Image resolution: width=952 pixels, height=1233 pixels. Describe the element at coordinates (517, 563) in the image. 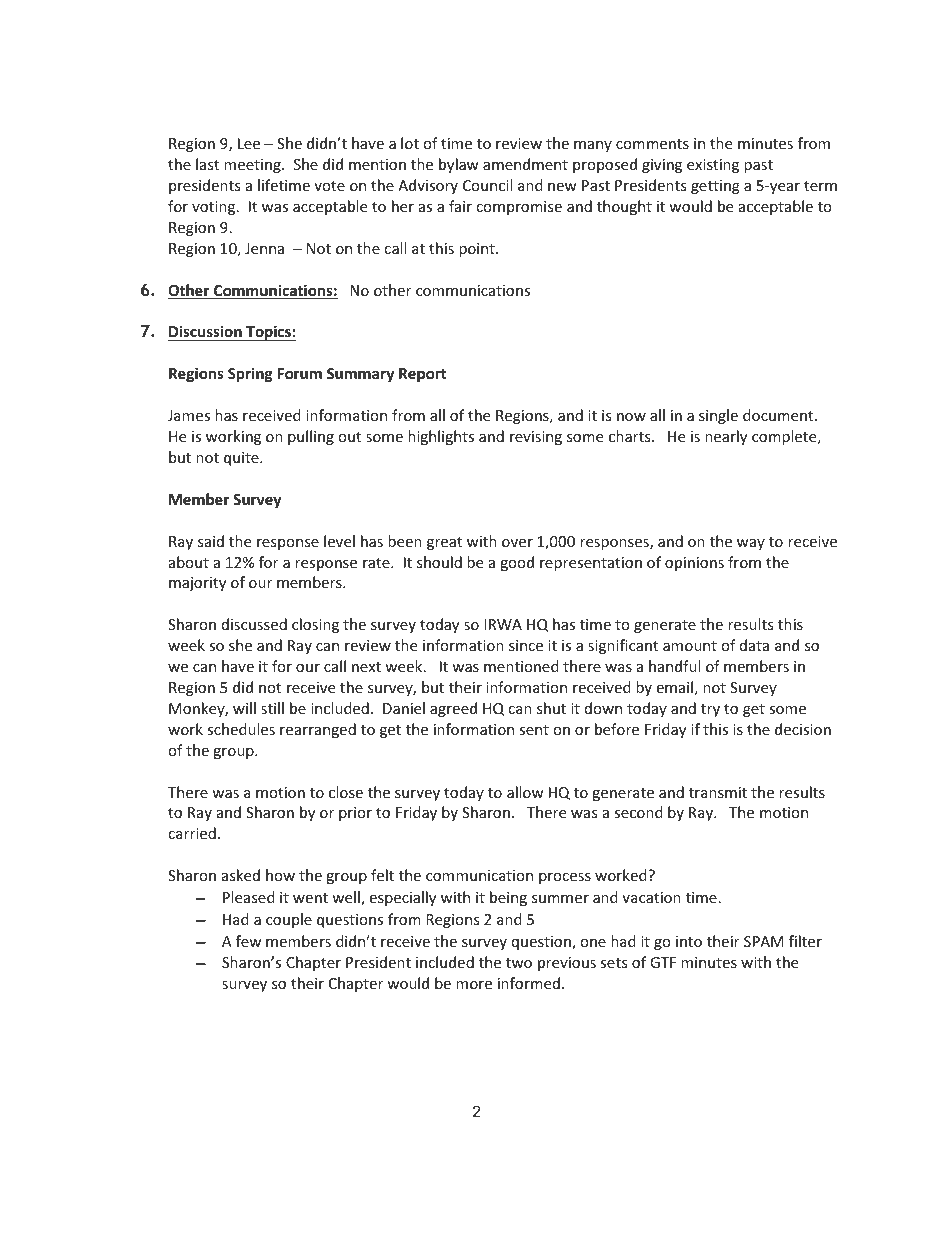

I see `good` at that location.
